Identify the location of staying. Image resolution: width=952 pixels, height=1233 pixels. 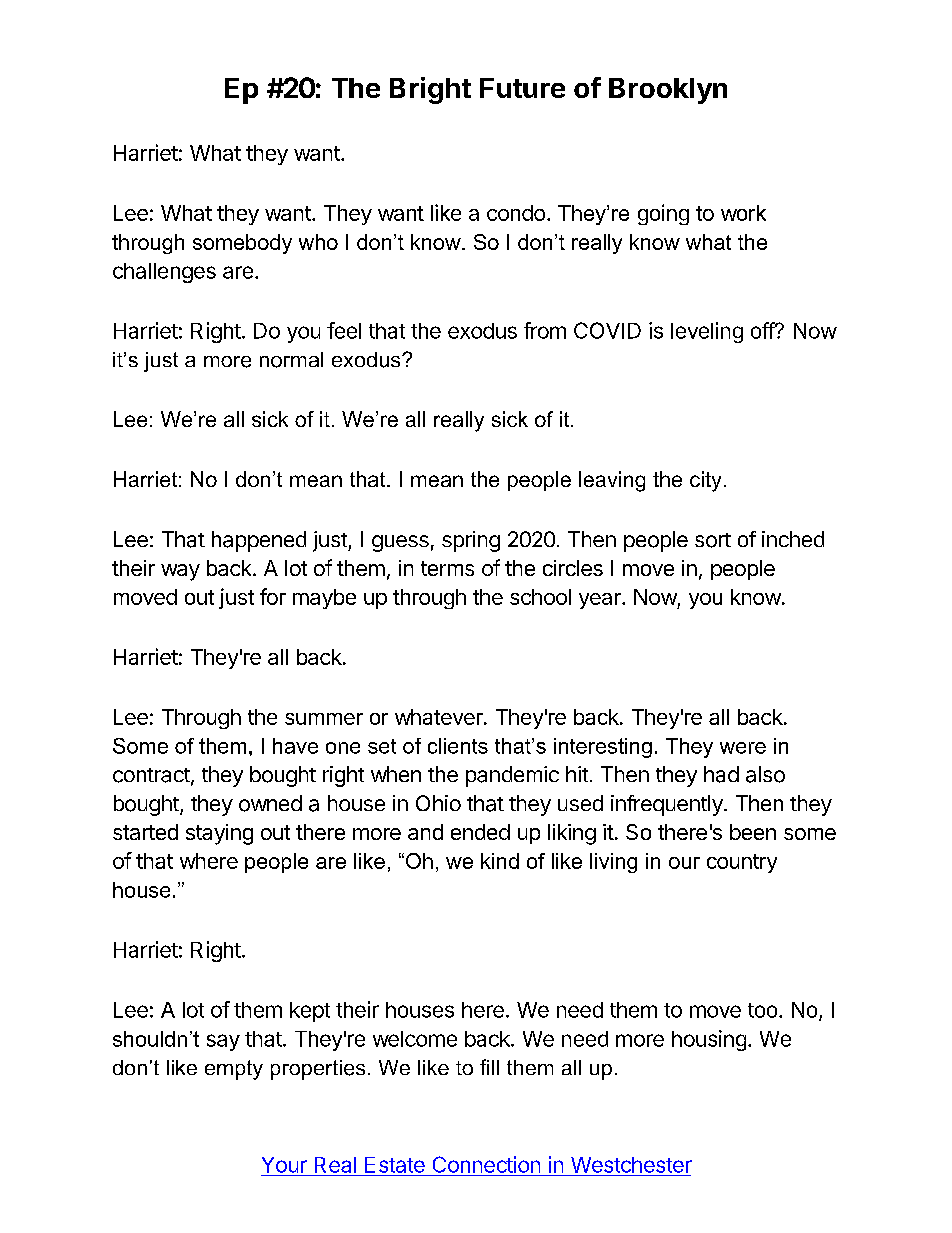
(219, 834).
